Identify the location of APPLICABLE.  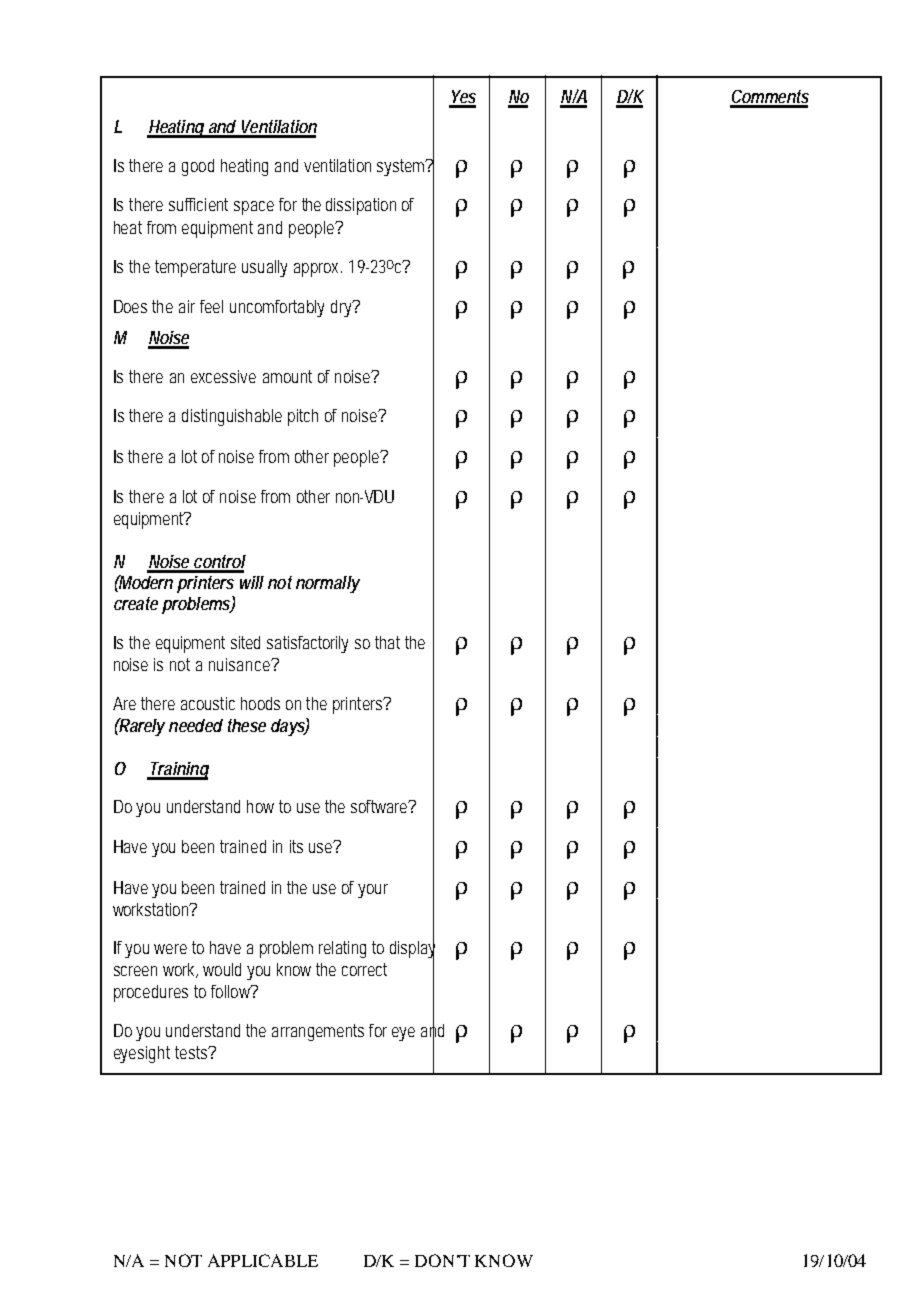
(263, 1260).
